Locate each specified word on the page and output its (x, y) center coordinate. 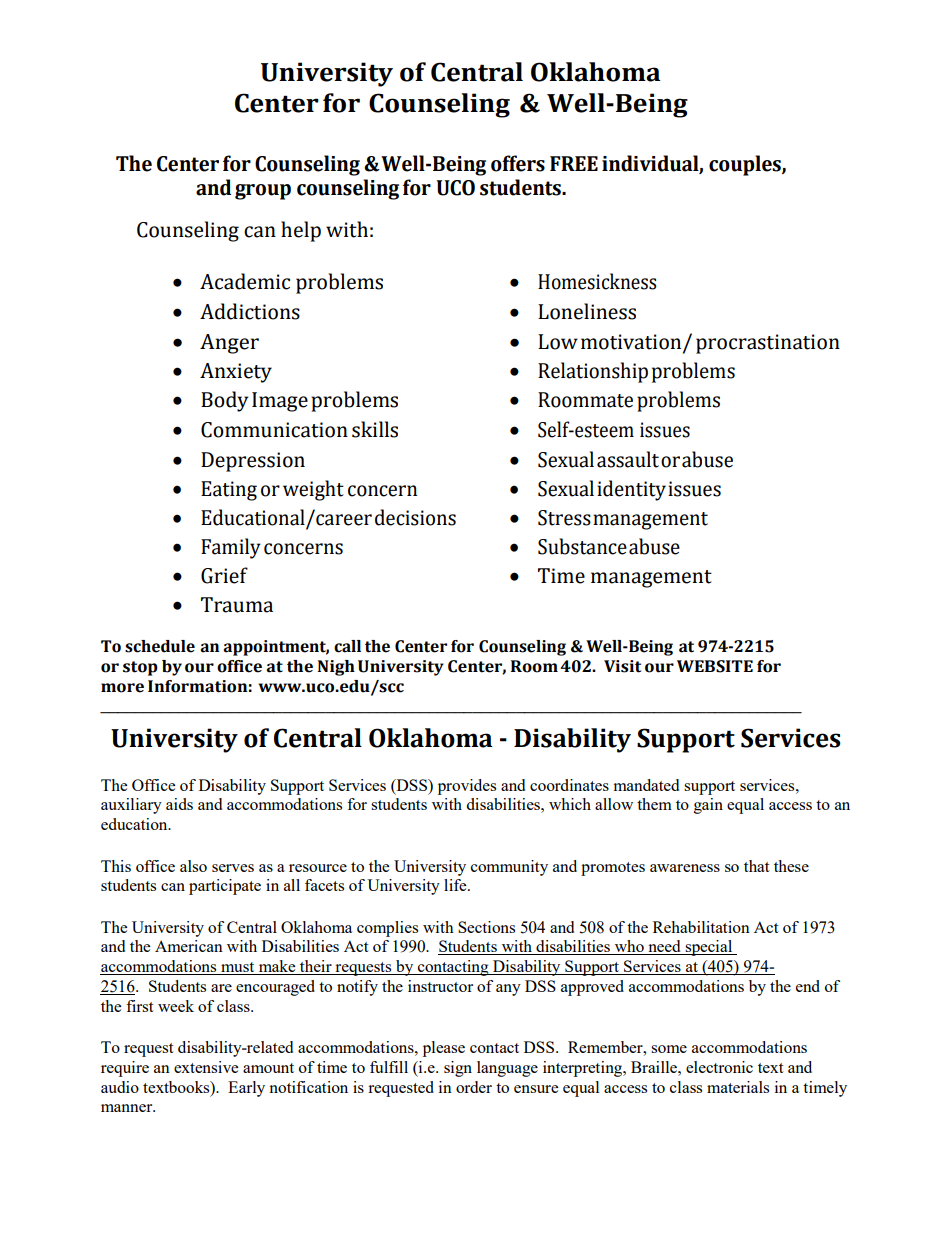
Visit (622, 666)
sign (458, 1069)
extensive (206, 1067)
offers (518, 163)
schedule (160, 646)
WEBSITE (715, 666)
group (263, 192)
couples (746, 165)
